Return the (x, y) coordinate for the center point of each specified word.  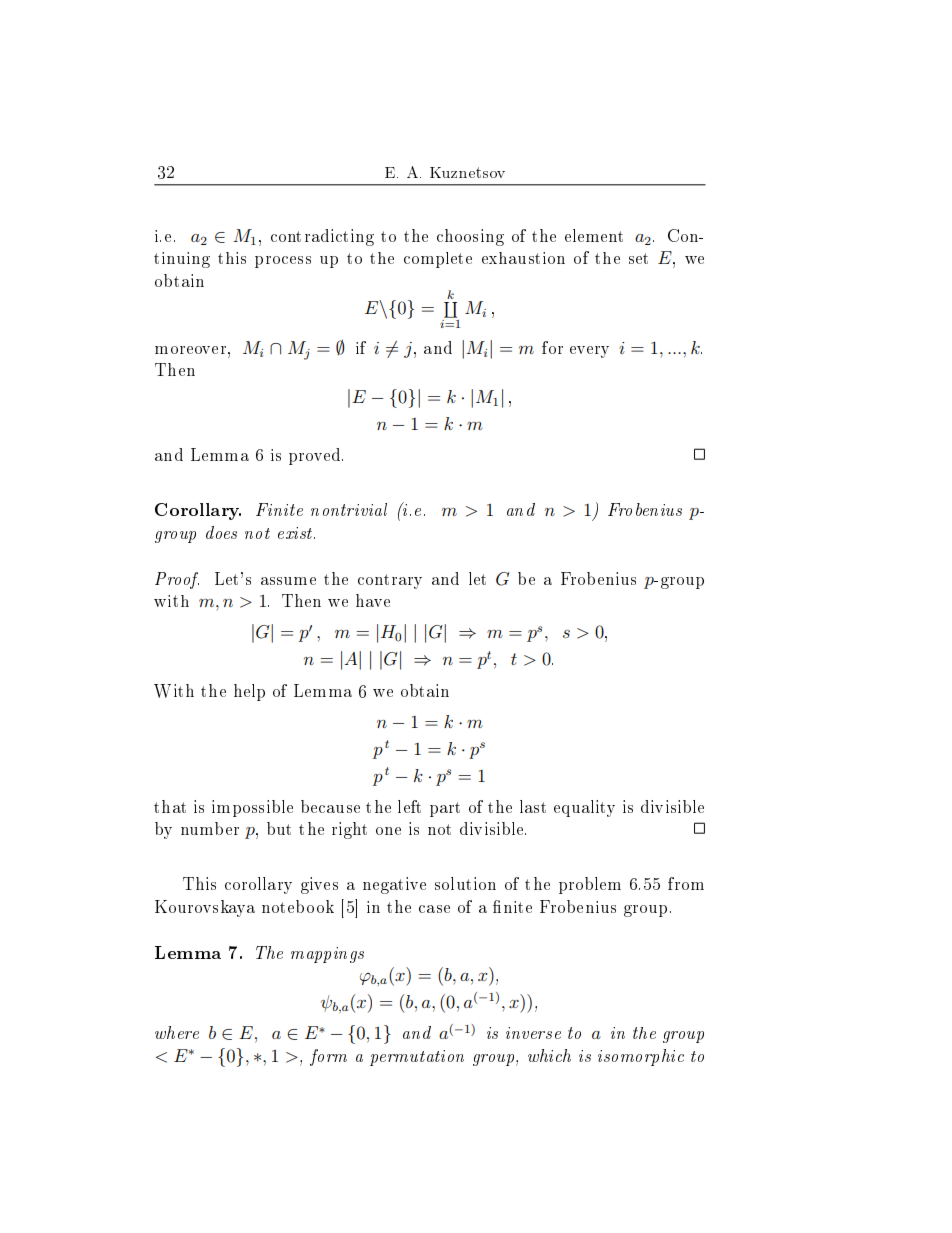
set (638, 258)
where (177, 1032)
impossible (252, 808)
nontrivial (349, 509)
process (283, 262)
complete (438, 260)
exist (296, 533)
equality (584, 808)
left (409, 806)
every (589, 352)
